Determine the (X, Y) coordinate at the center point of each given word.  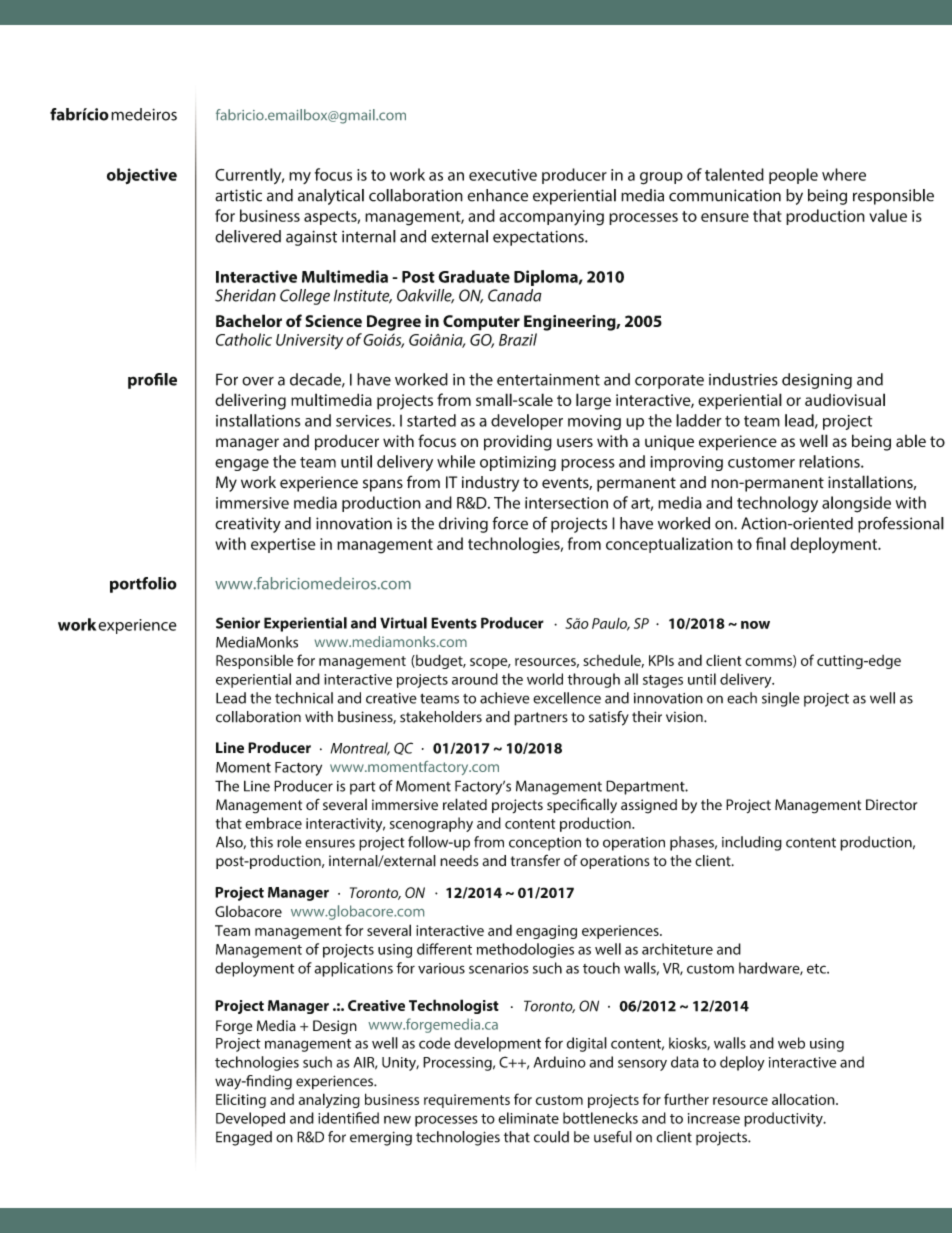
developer (527, 422)
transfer (535, 861)
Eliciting (241, 1100)
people (793, 176)
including (752, 843)
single (781, 699)
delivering (250, 401)
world (545, 679)
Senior (238, 623)
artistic (238, 195)
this (261, 842)
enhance (498, 195)
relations (830, 461)
